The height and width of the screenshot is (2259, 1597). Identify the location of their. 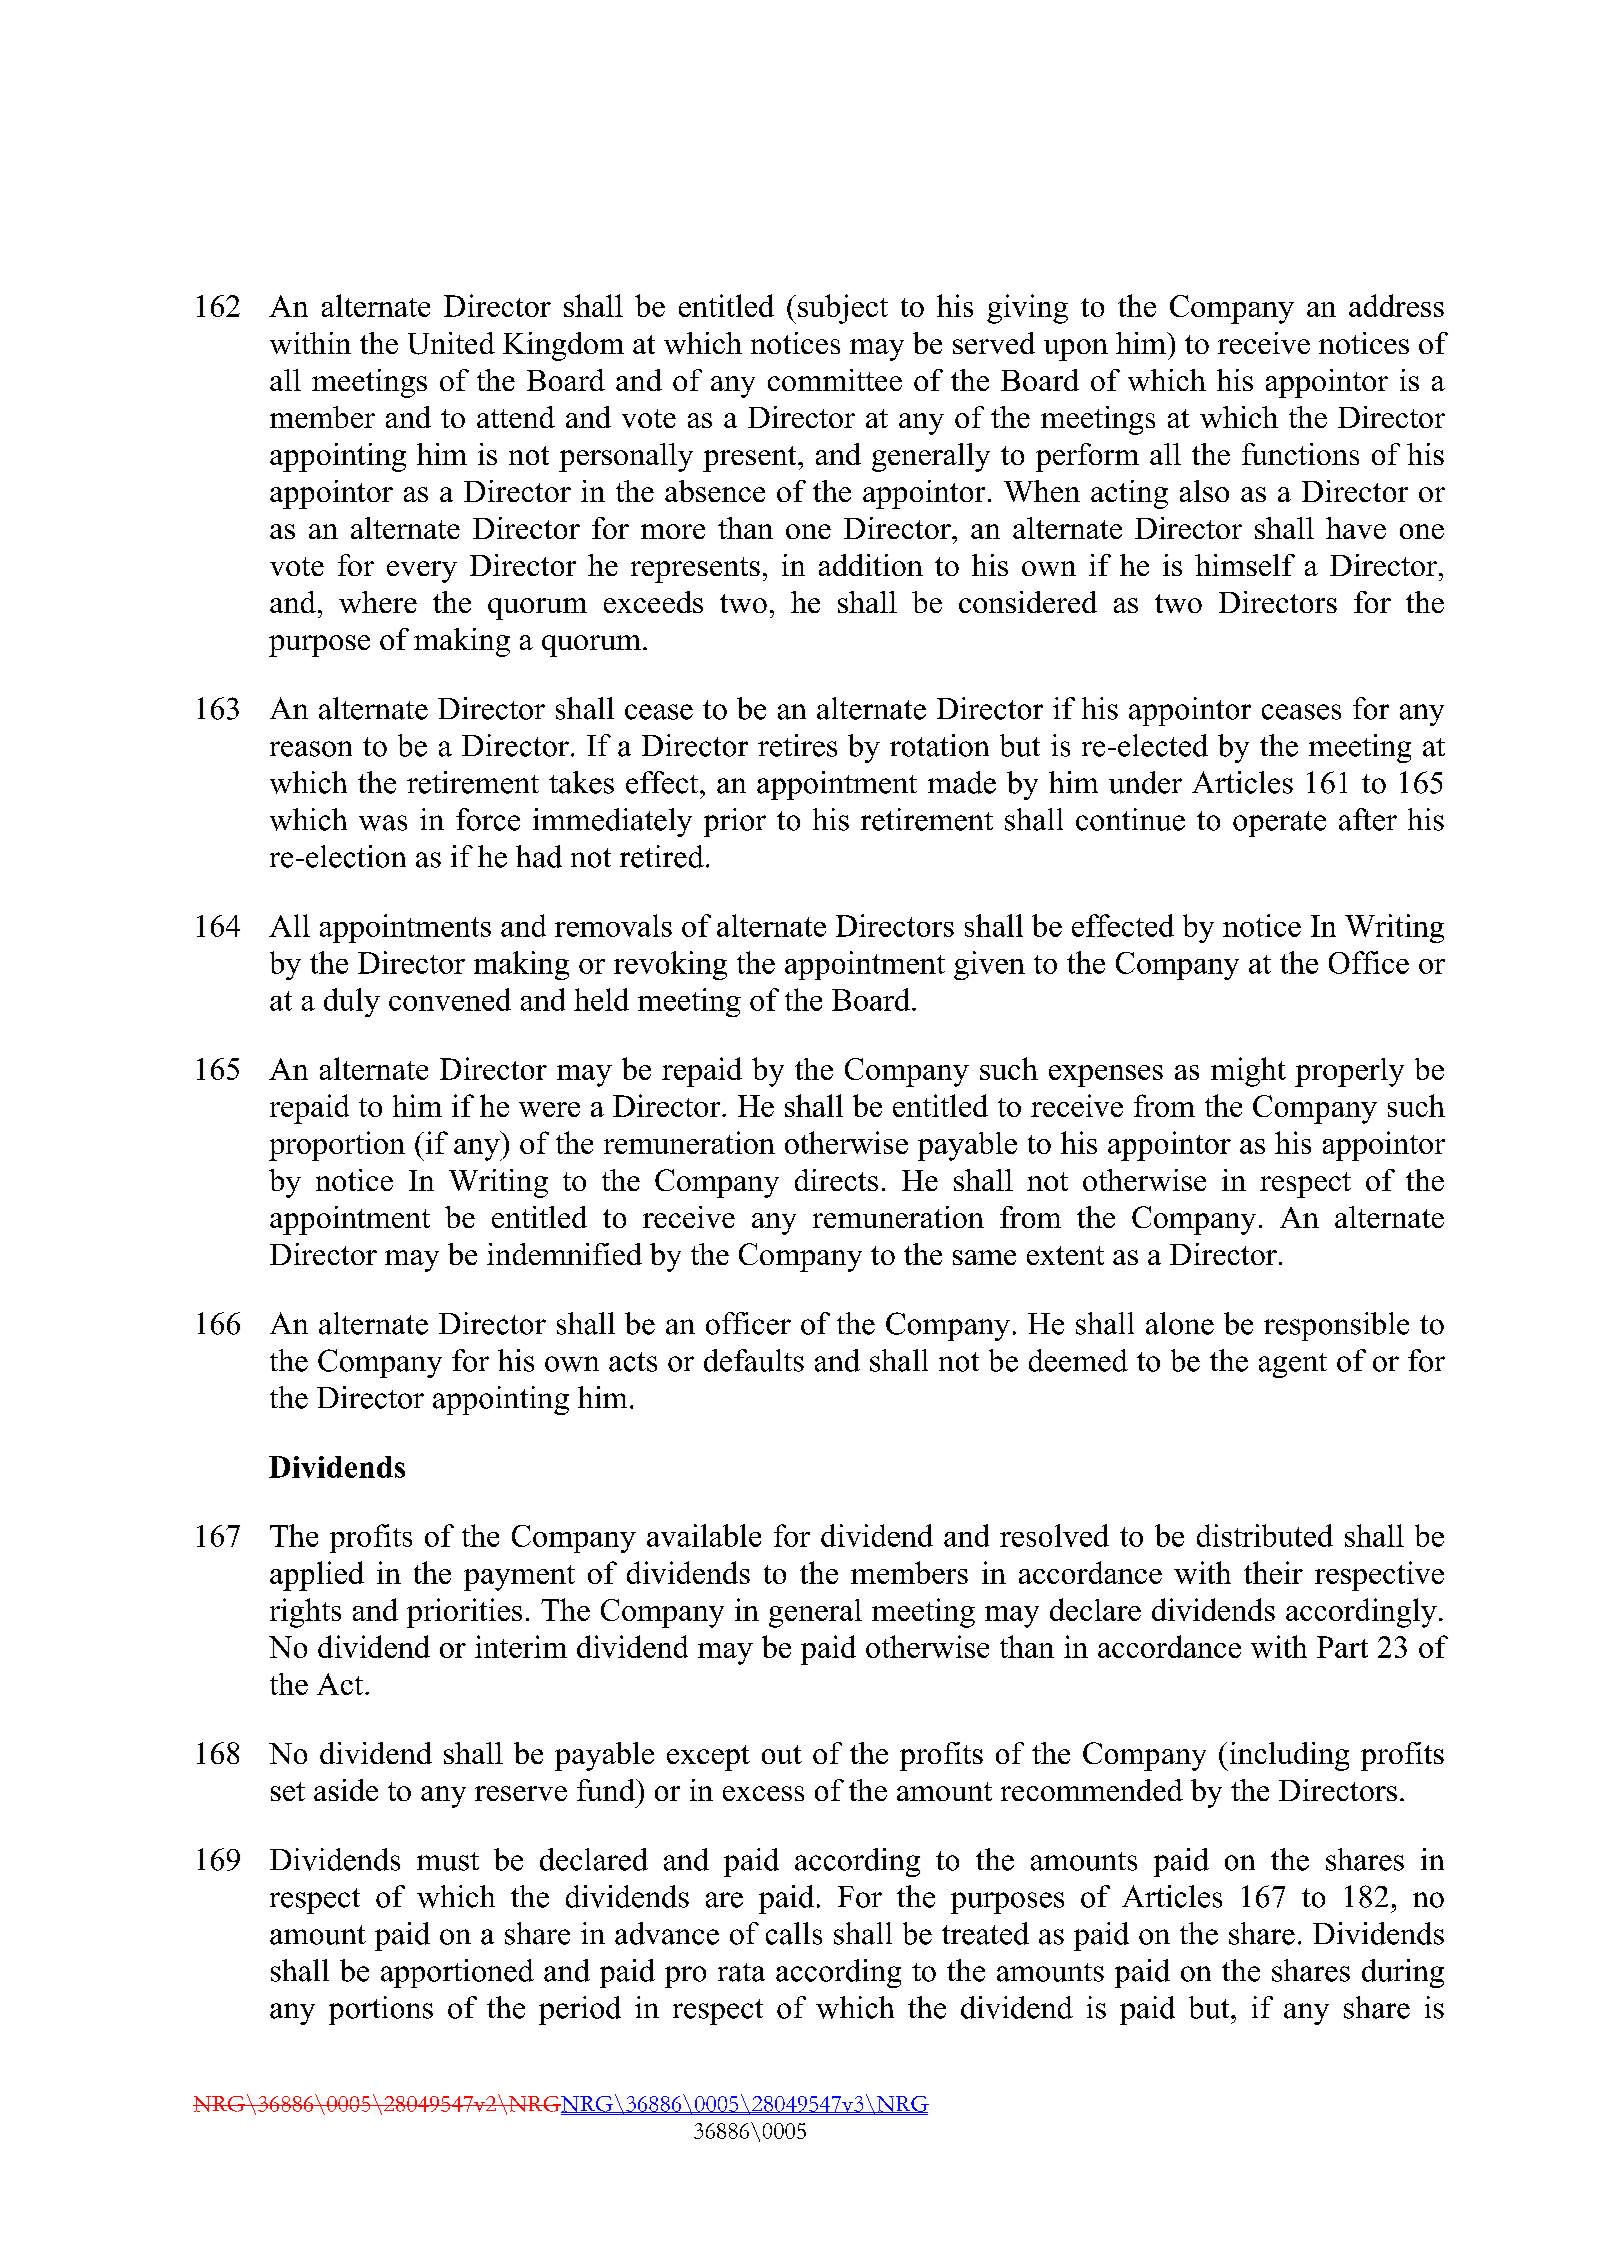
(1273, 1572).
